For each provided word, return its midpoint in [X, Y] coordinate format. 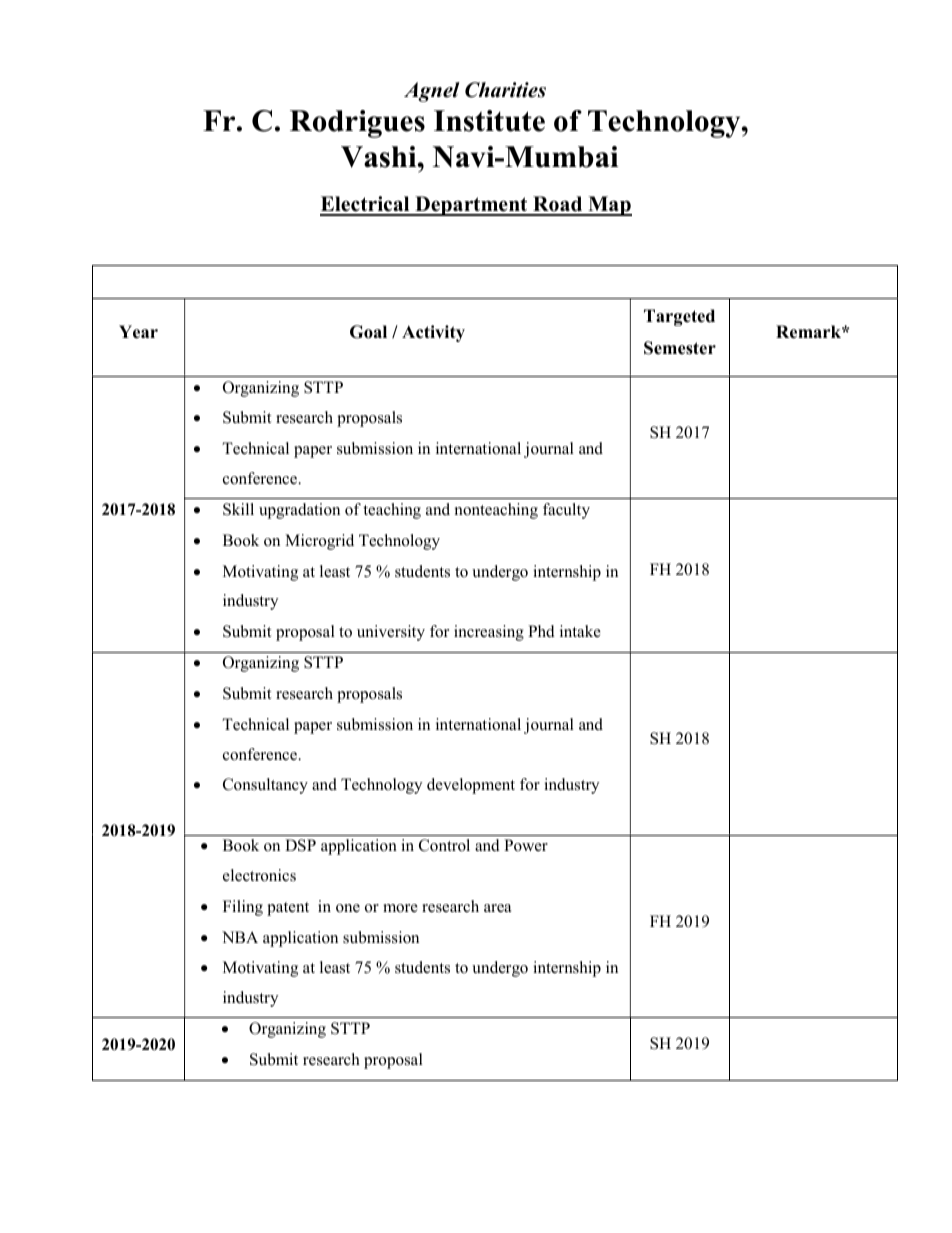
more [400, 908]
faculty [566, 511]
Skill [238, 509]
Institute [489, 121]
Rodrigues [357, 124]
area [497, 908]
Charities [505, 90]
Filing [243, 908]
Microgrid [319, 542]
